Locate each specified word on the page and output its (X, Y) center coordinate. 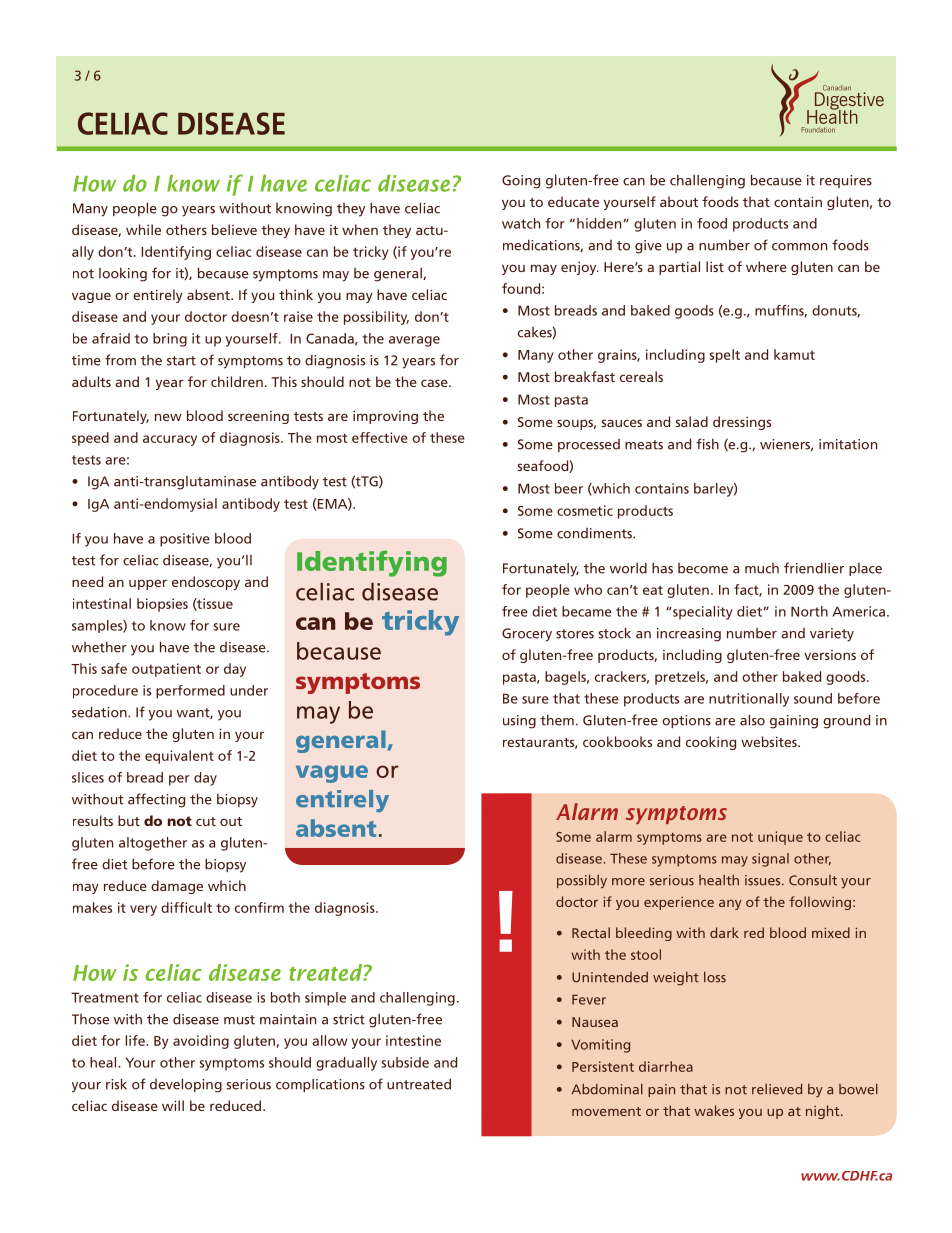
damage (177, 887)
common (799, 247)
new (168, 417)
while (143, 229)
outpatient (166, 670)
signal (770, 860)
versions (830, 655)
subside (405, 1062)
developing (186, 1085)
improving (385, 417)
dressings (742, 423)
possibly (582, 882)
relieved (777, 1089)
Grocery (527, 635)
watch (521, 223)
